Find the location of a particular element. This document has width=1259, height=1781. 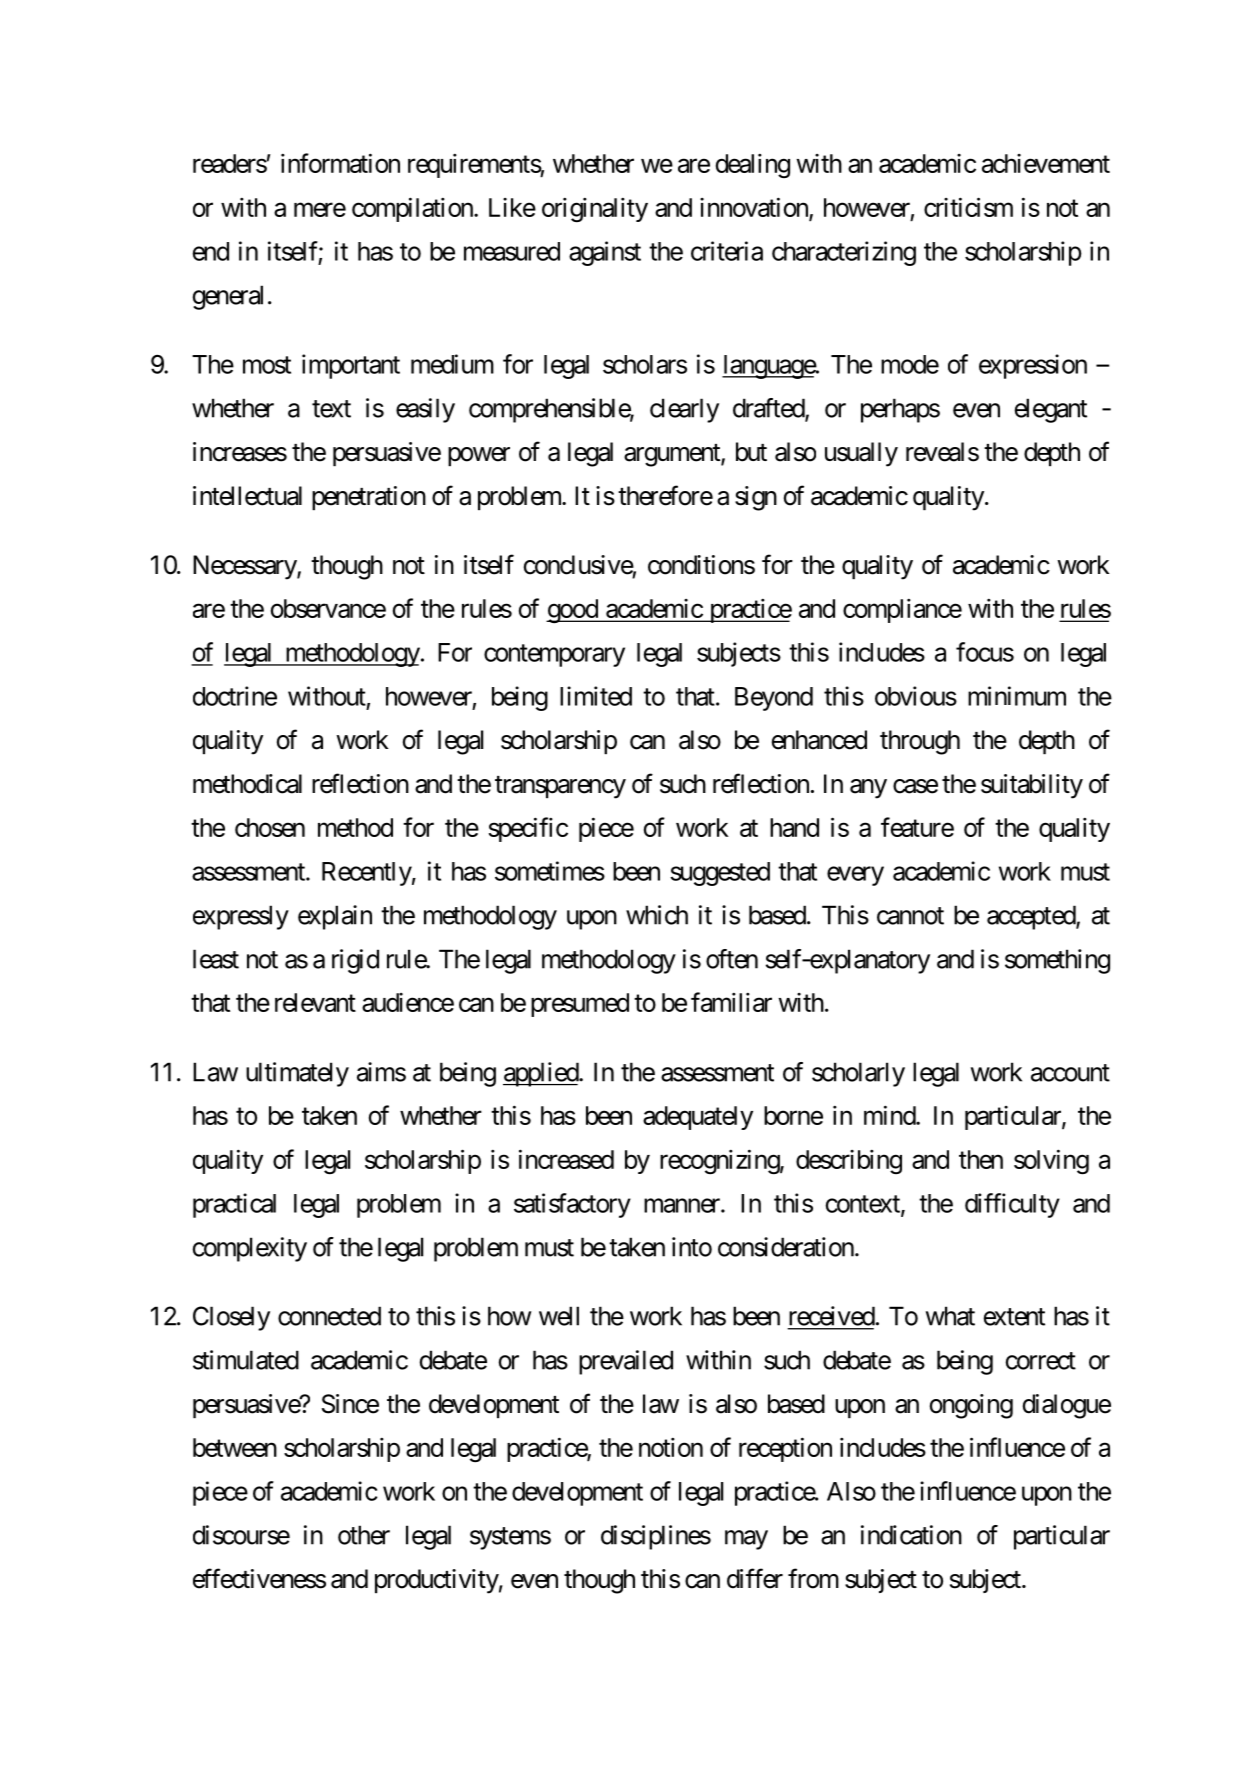

indication is located at coordinates (911, 1535).
